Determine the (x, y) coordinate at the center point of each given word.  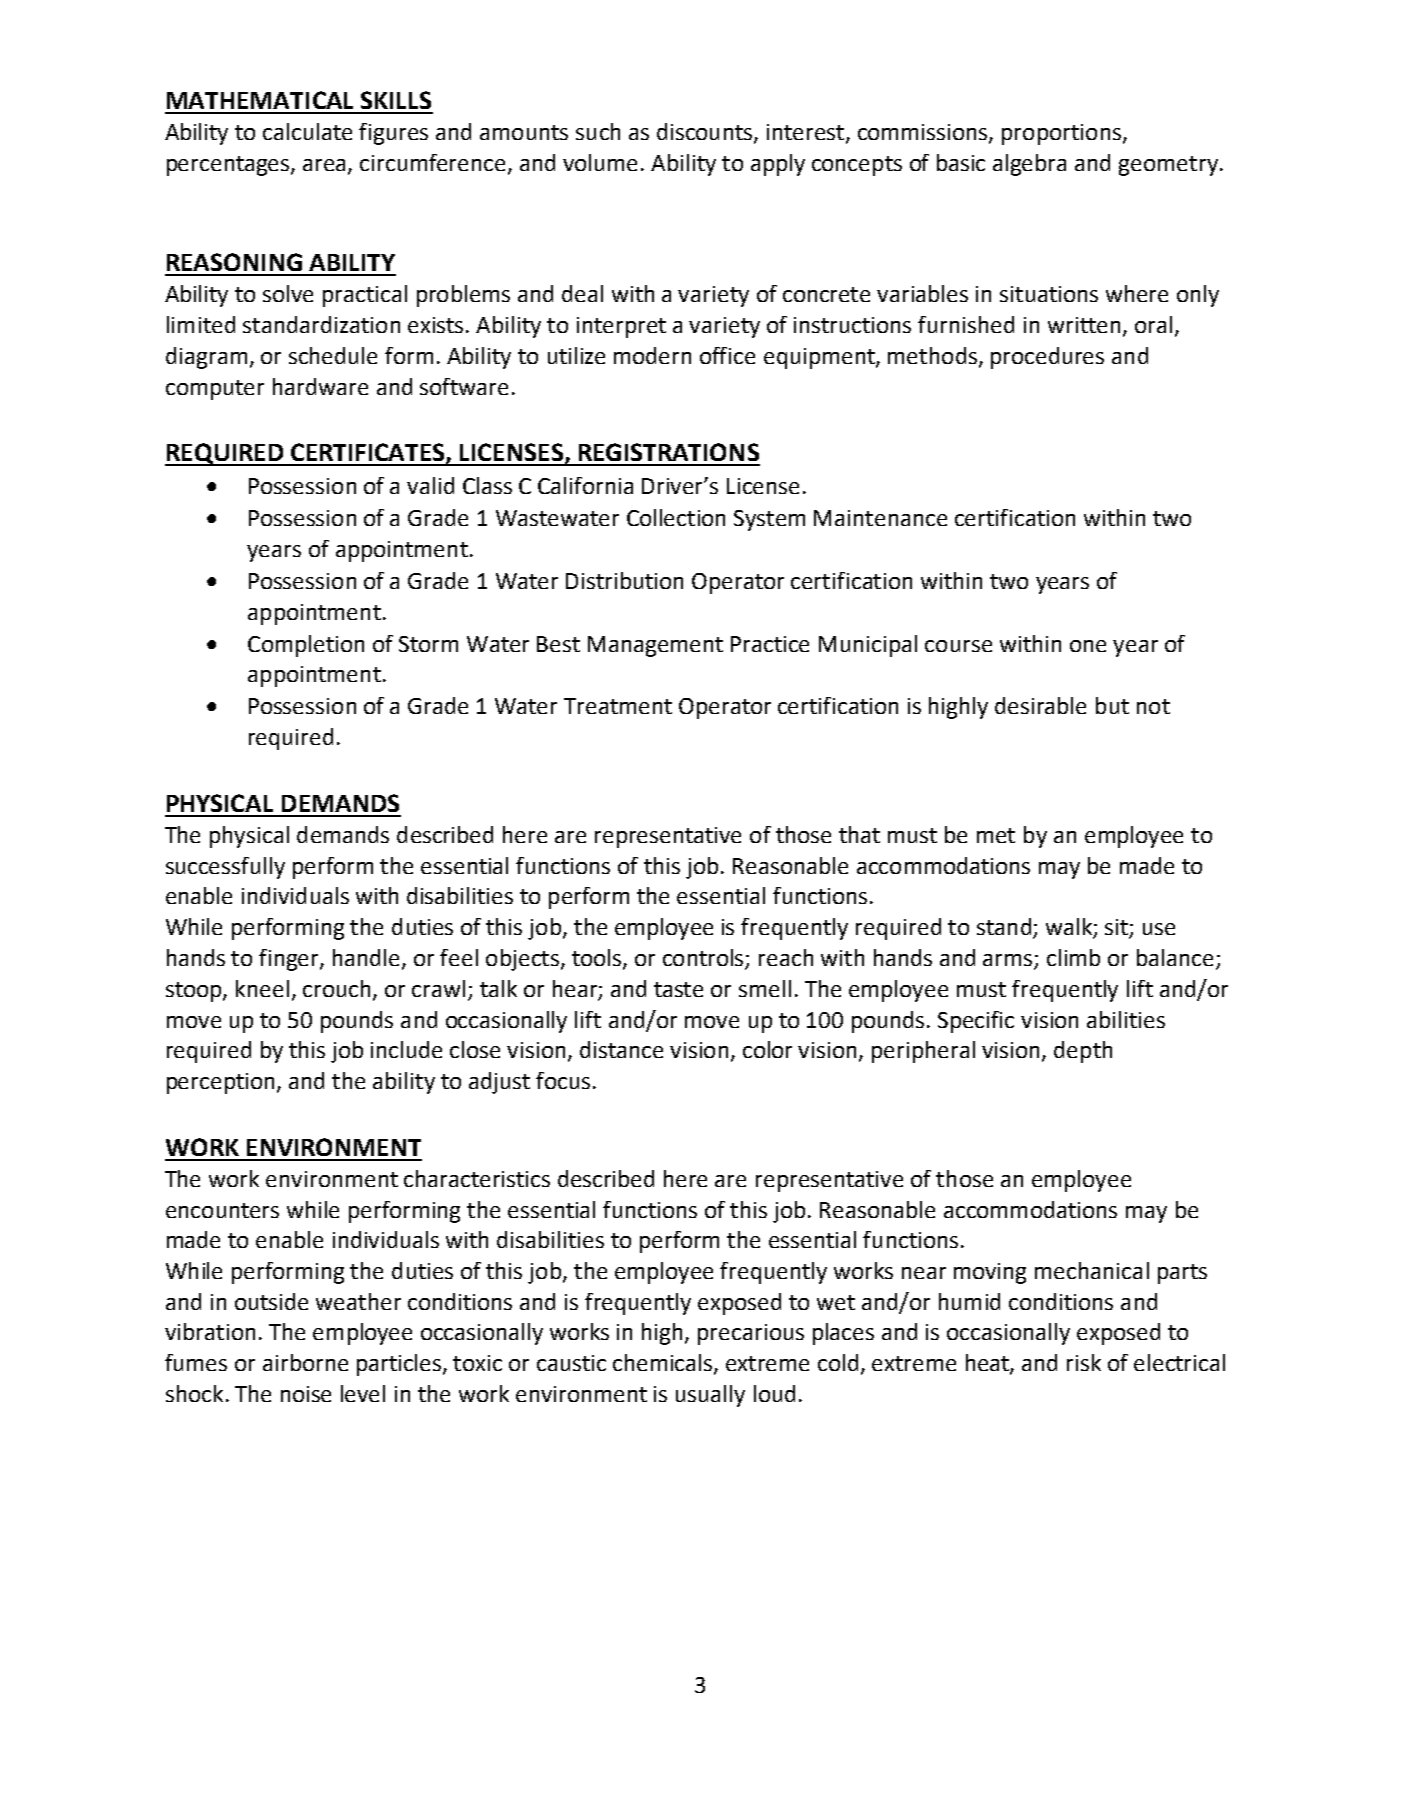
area (326, 166)
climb (1073, 957)
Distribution (624, 580)
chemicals (664, 1364)
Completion (306, 646)
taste (678, 989)
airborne (305, 1362)
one (1088, 646)
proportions (1061, 134)
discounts (706, 133)
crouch (336, 988)
